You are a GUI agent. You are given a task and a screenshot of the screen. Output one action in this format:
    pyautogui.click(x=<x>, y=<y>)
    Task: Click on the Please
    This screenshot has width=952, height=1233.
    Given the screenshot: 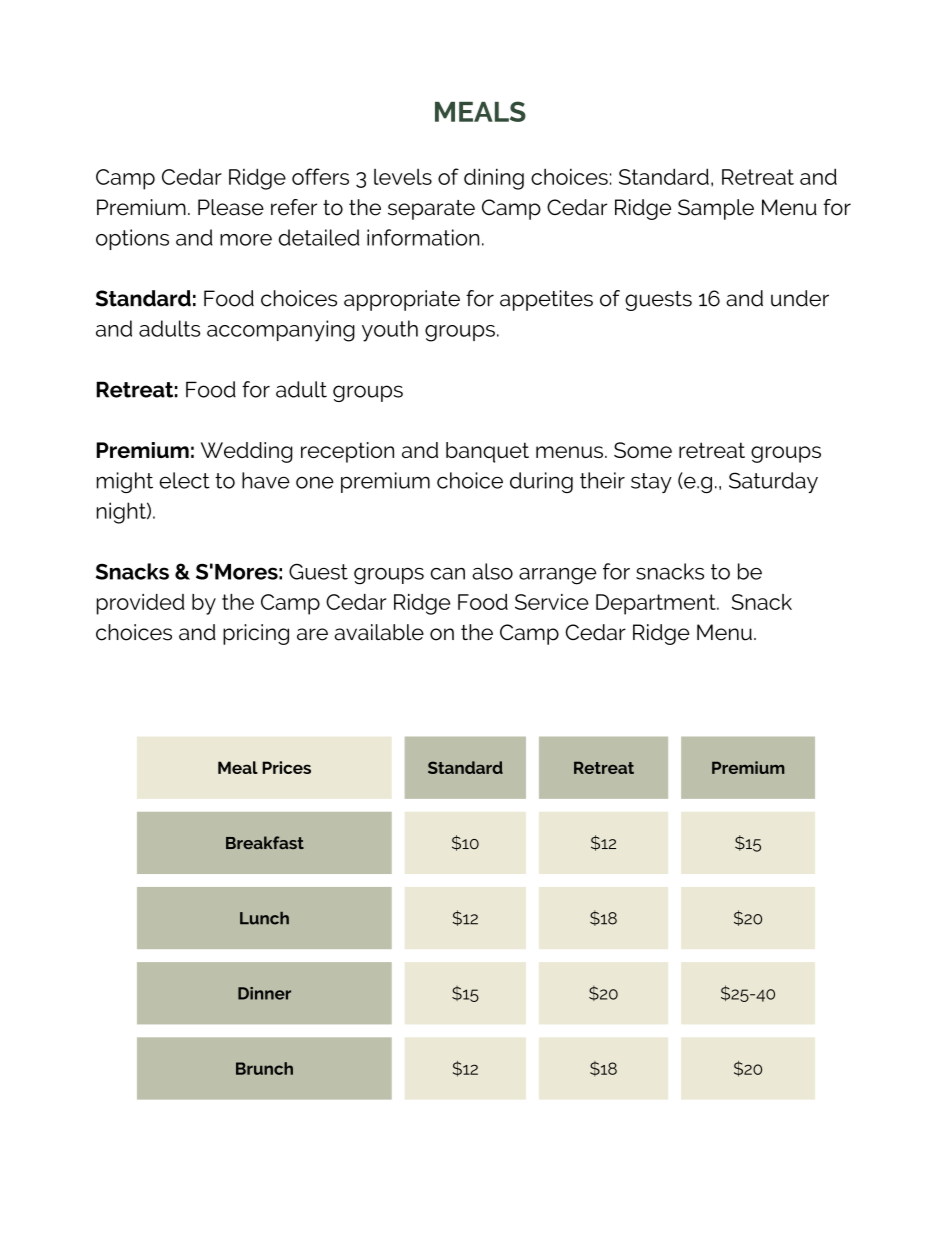 What is the action you would take?
    pyautogui.click(x=231, y=207)
